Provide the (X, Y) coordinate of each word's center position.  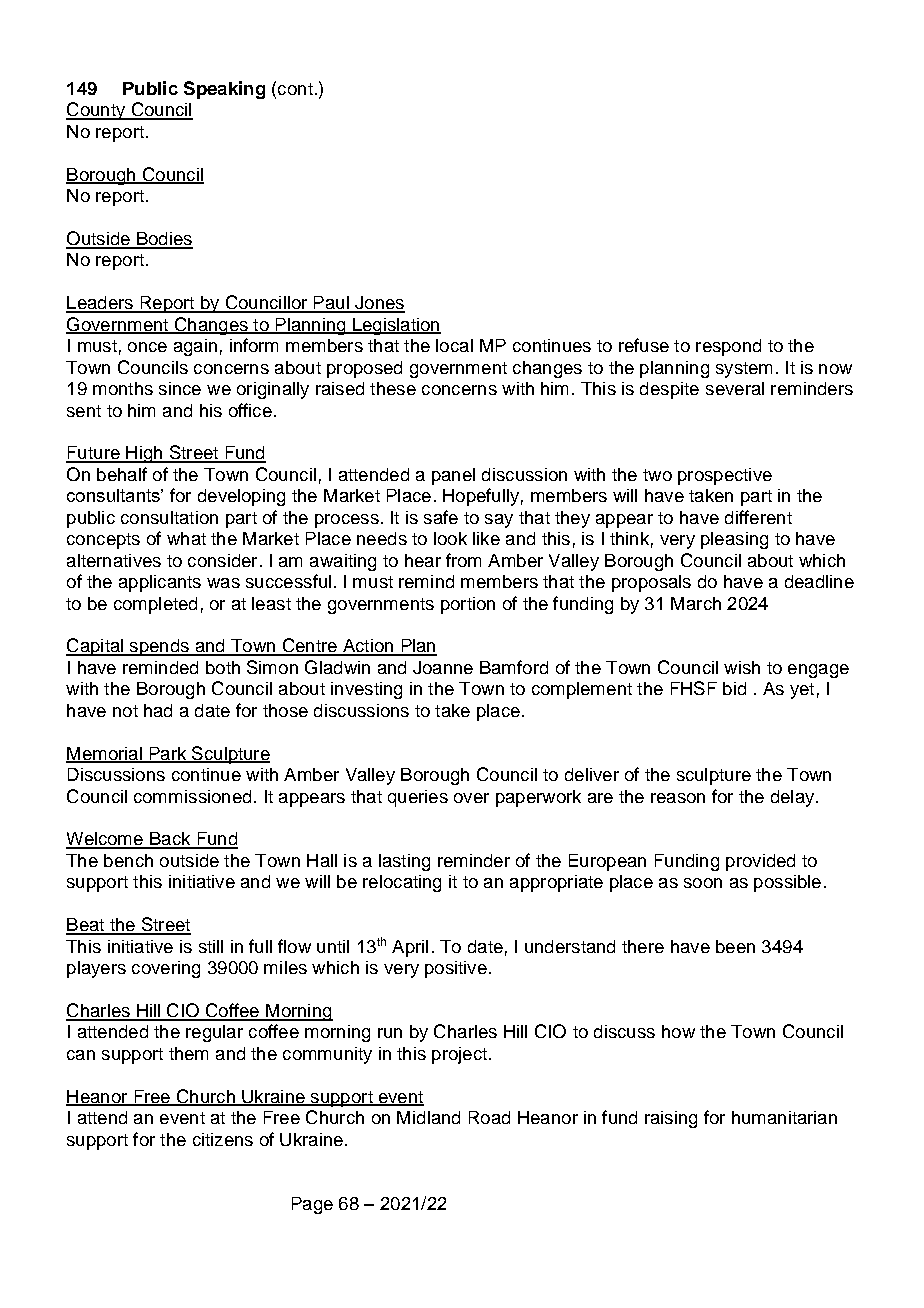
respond (728, 347)
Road (489, 1117)
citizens (223, 1139)
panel (453, 476)
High (144, 454)
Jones (379, 304)
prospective (725, 476)
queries (418, 798)
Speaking (224, 90)
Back (170, 840)
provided (760, 862)
